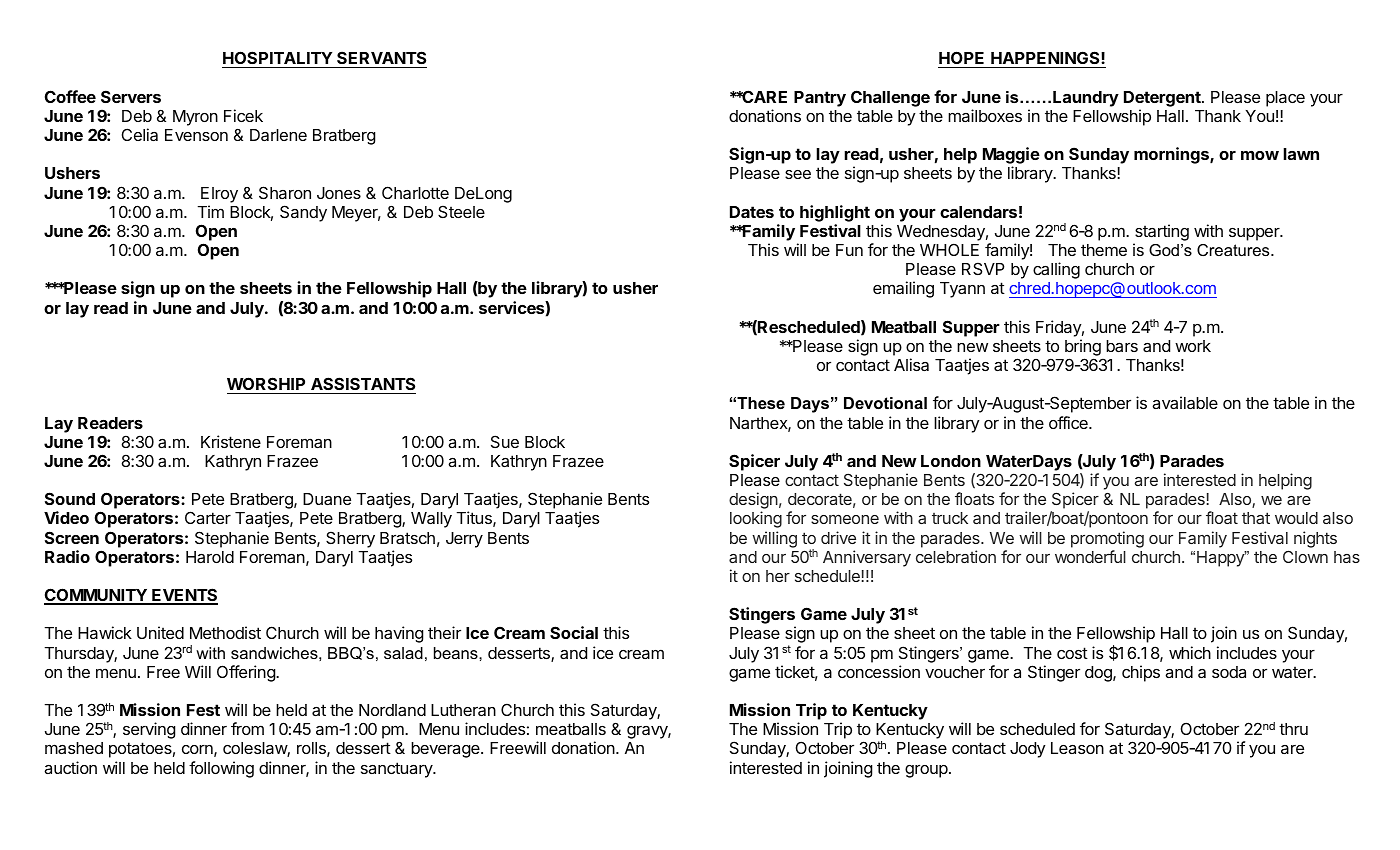  What do you see at coordinates (1090, 556) in the image?
I see `wonderful` at bounding box center [1090, 556].
